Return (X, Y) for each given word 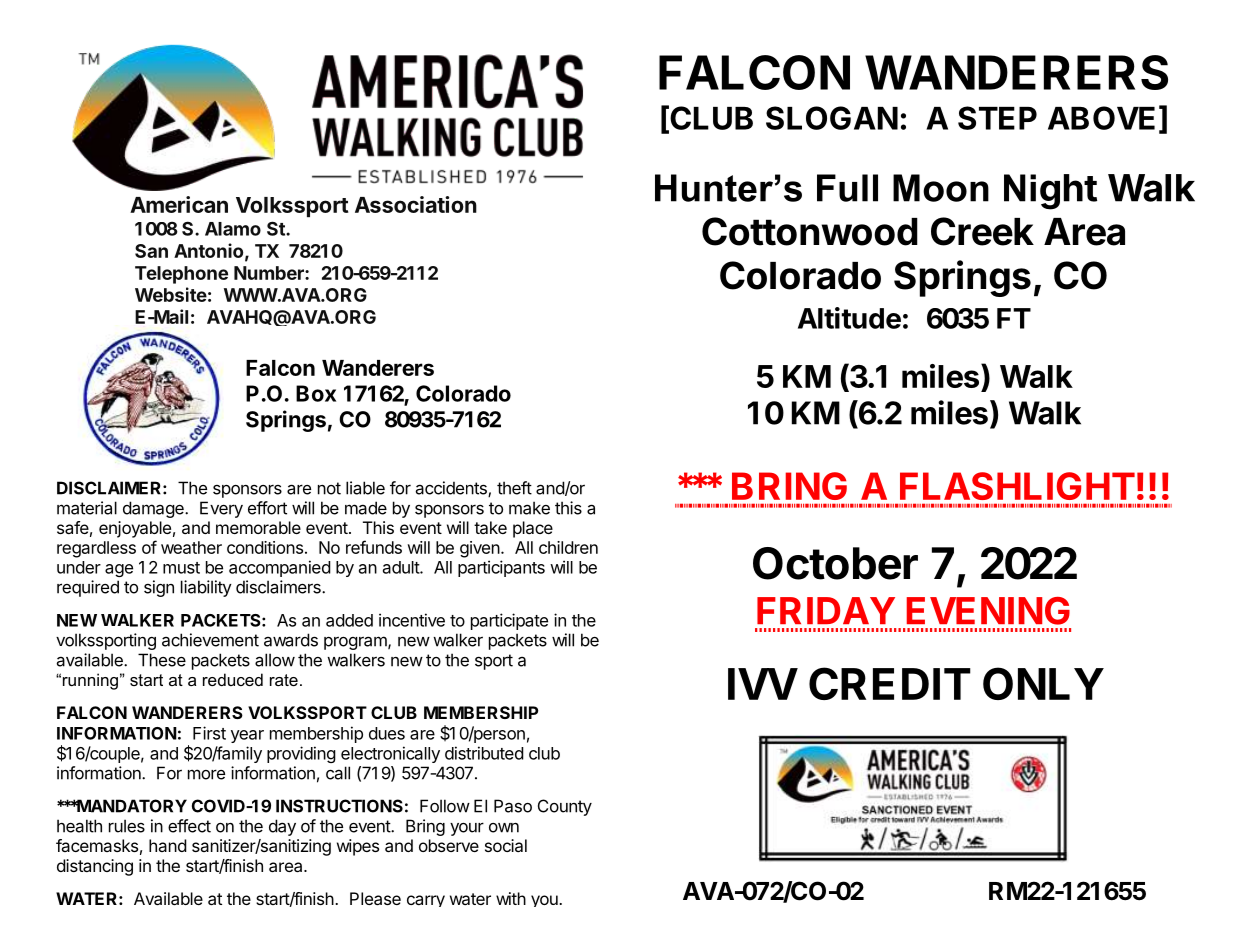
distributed (484, 753)
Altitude (849, 318)
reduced (233, 679)
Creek (982, 231)
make (529, 508)
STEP (997, 118)
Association (416, 204)
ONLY (1043, 683)
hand (168, 845)
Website (171, 294)
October (835, 563)
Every (221, 509)
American (179, 204)
